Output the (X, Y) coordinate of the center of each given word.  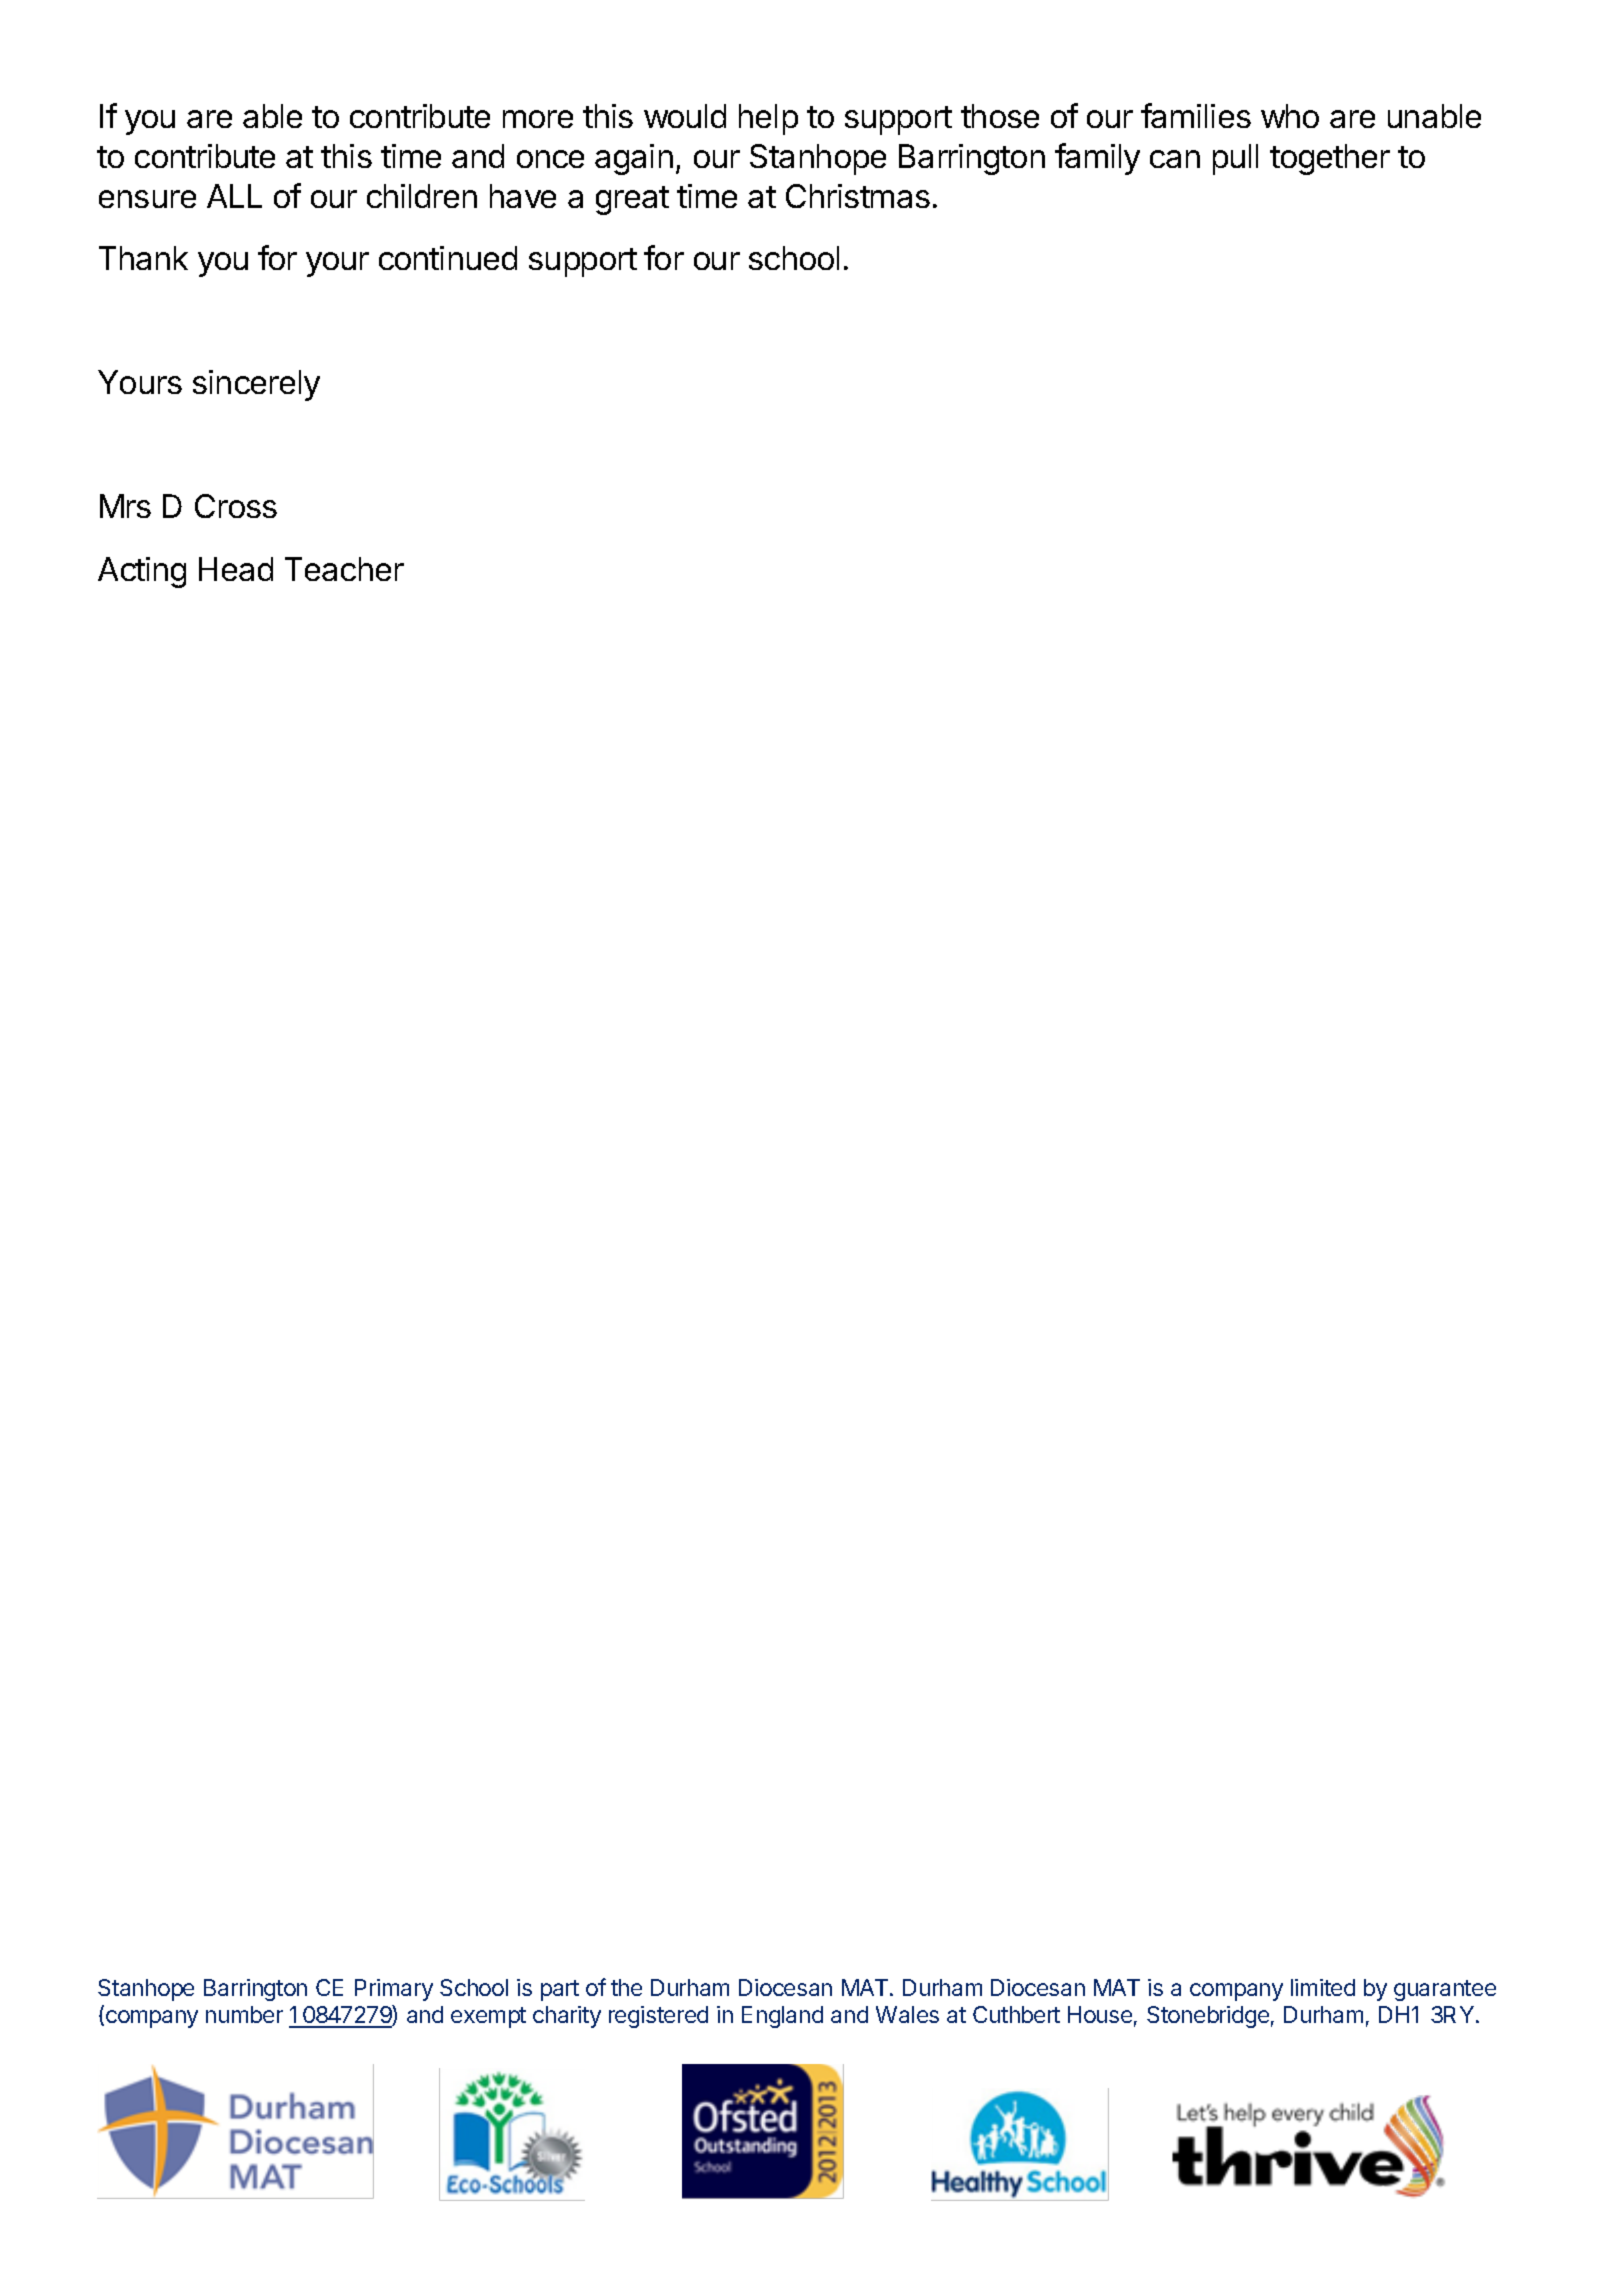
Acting (142, 572)
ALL (234, 196)
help (768, 119)
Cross (236, 506)
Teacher (344, 569)
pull (1235, 159)
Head (236, 569)
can (1175, 159)
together (1330, 159)
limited (1323, 1987)
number (244, 2014)
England (782, 2017)
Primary (394, 1990)
